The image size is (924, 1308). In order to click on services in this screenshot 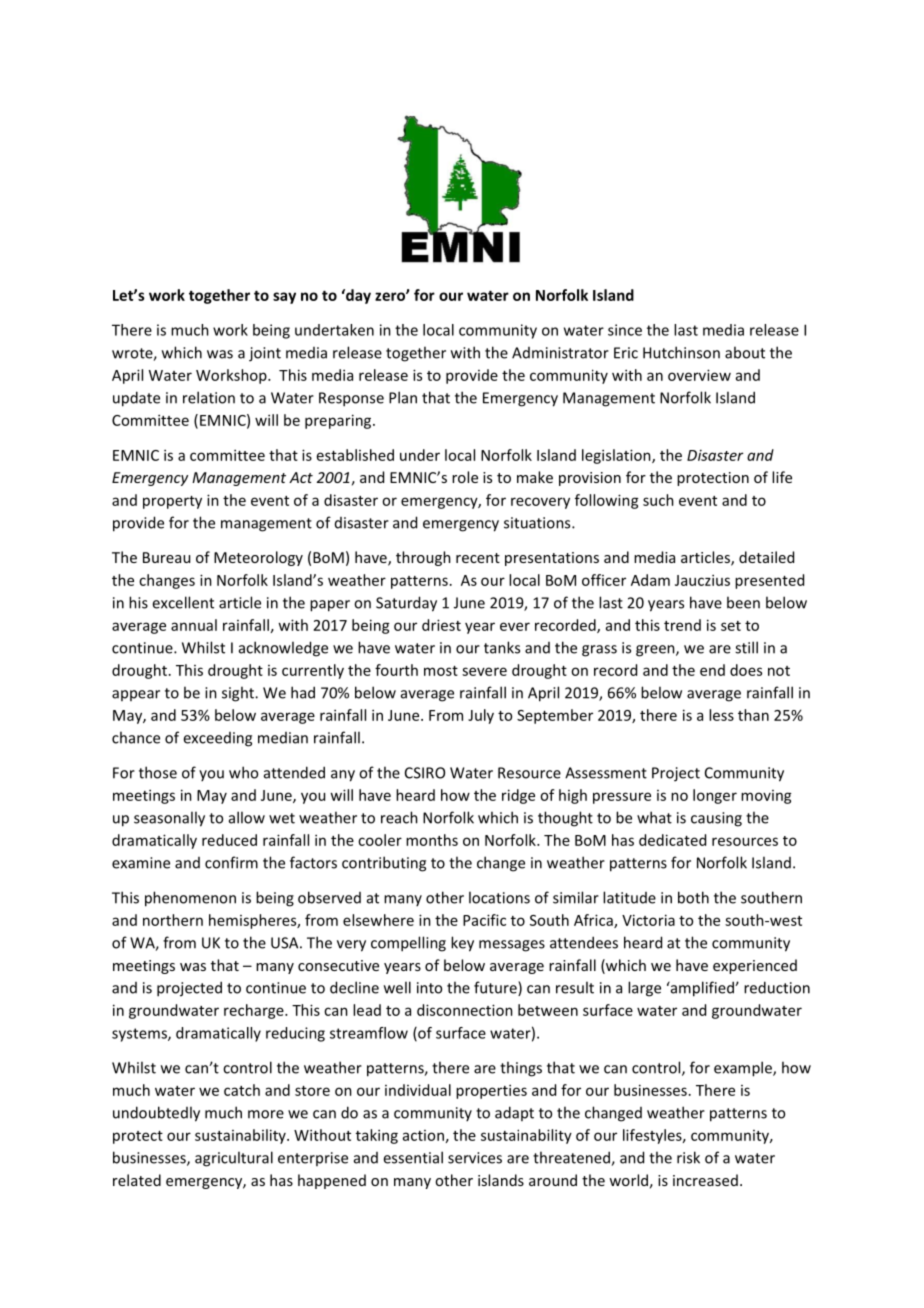, I will do `click(475, 1158)`.
